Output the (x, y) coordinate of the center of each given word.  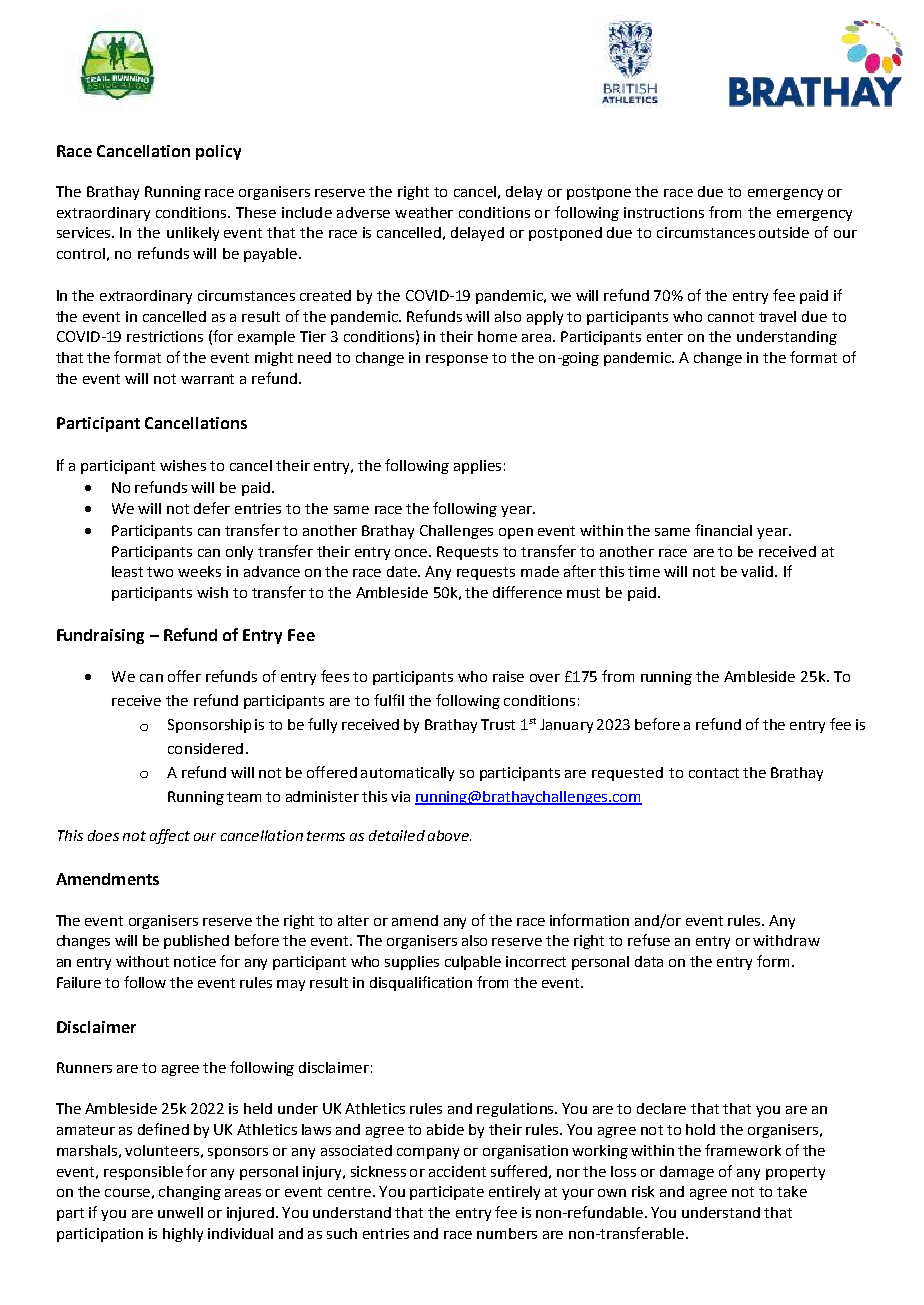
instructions (664, 212)
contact (714, 773)
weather (424, 212)
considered (205, 748)
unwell (180, 1212)
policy (218, 152)
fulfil (389, 700)
